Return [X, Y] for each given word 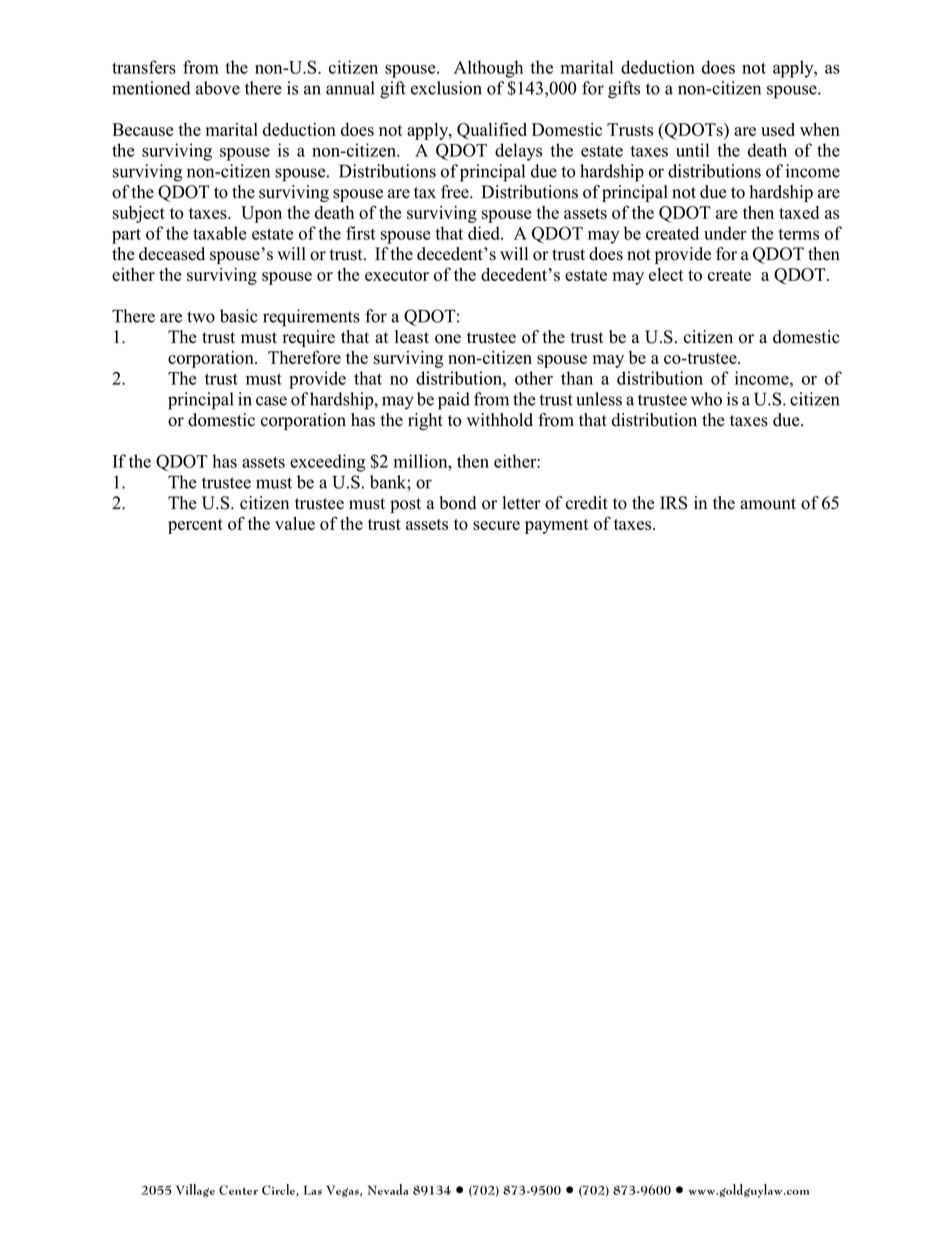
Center [238, 1190]
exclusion [446, 88]
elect [666, 274]
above [218, 88]
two [201, 317]
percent [195, 526]
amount [768, 504]
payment [557, 526]
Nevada [387, 1189]
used [778, 129]
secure [496, 525]
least [412, 337]
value [295, 523]
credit [587, 503]
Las [313, 1190]
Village [195, 1191]
